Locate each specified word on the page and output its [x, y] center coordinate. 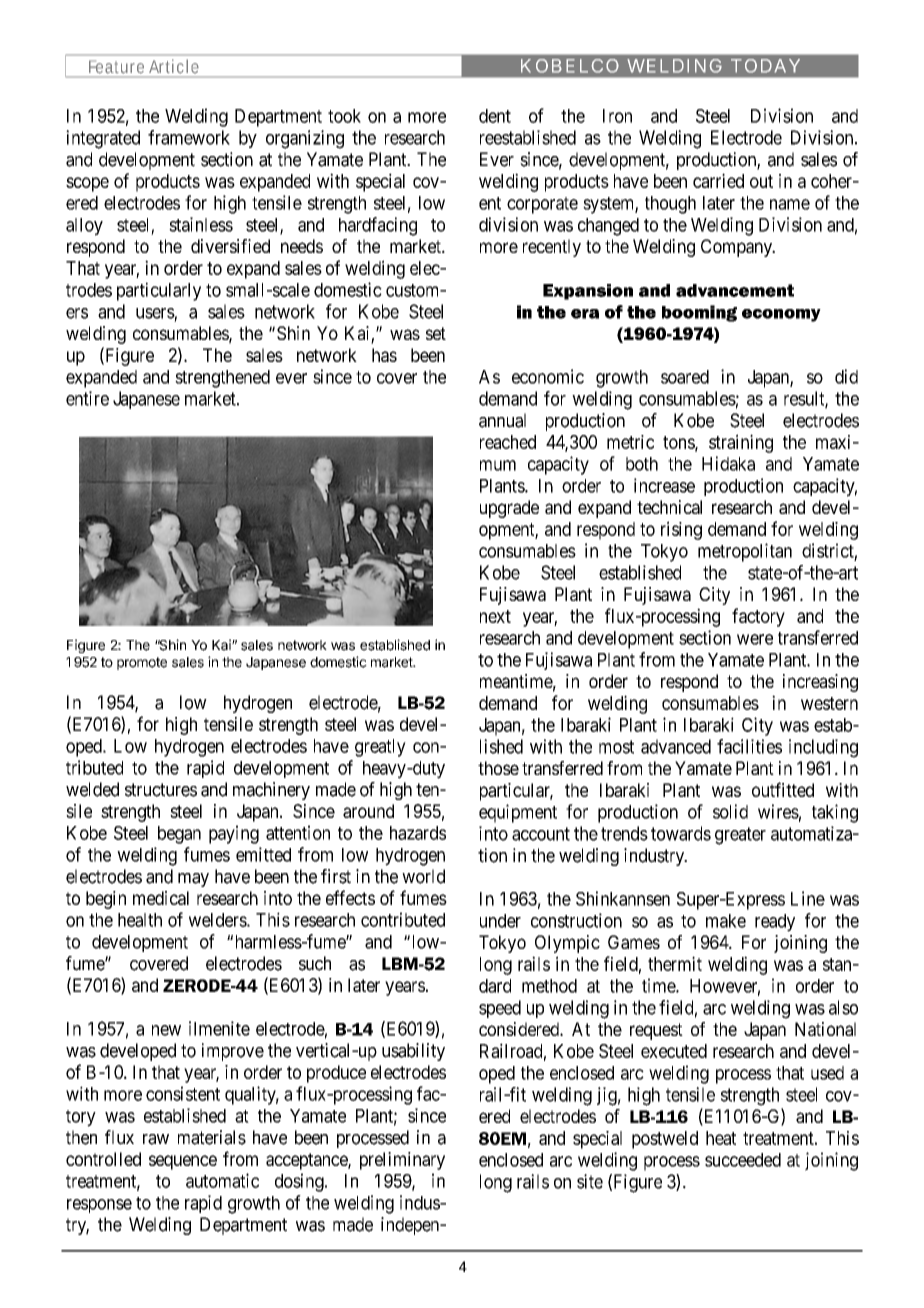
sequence [183, 1162]
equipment [518, 813]
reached [508, 442]
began [179, 835]
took [344, 116]
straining [741, 443]
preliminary [402, 1161]
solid [730, 811]
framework [189, 137]
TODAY [765, 66]
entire [87, 398]
